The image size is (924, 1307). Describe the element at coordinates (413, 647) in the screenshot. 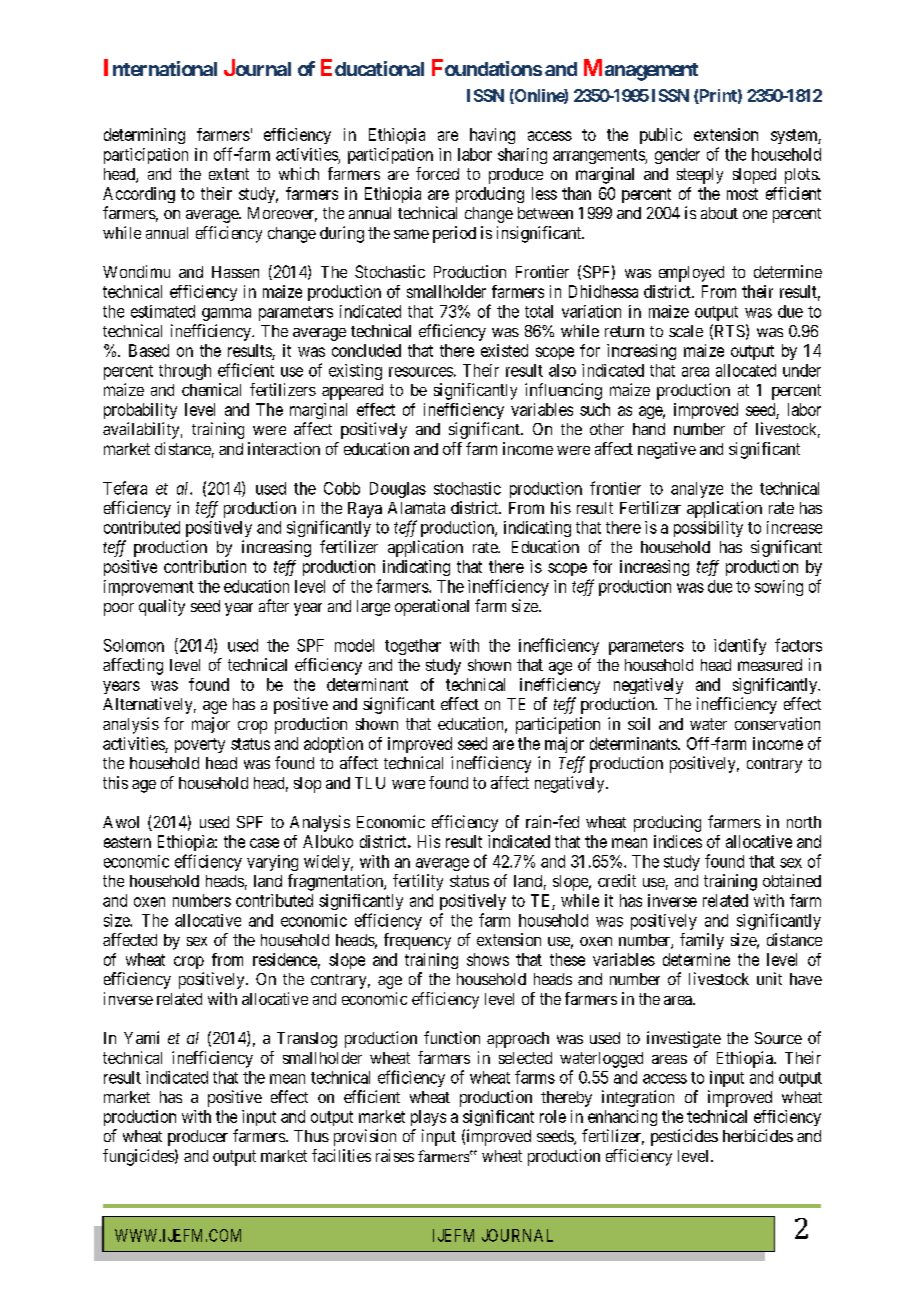

I see `together` at that location.
